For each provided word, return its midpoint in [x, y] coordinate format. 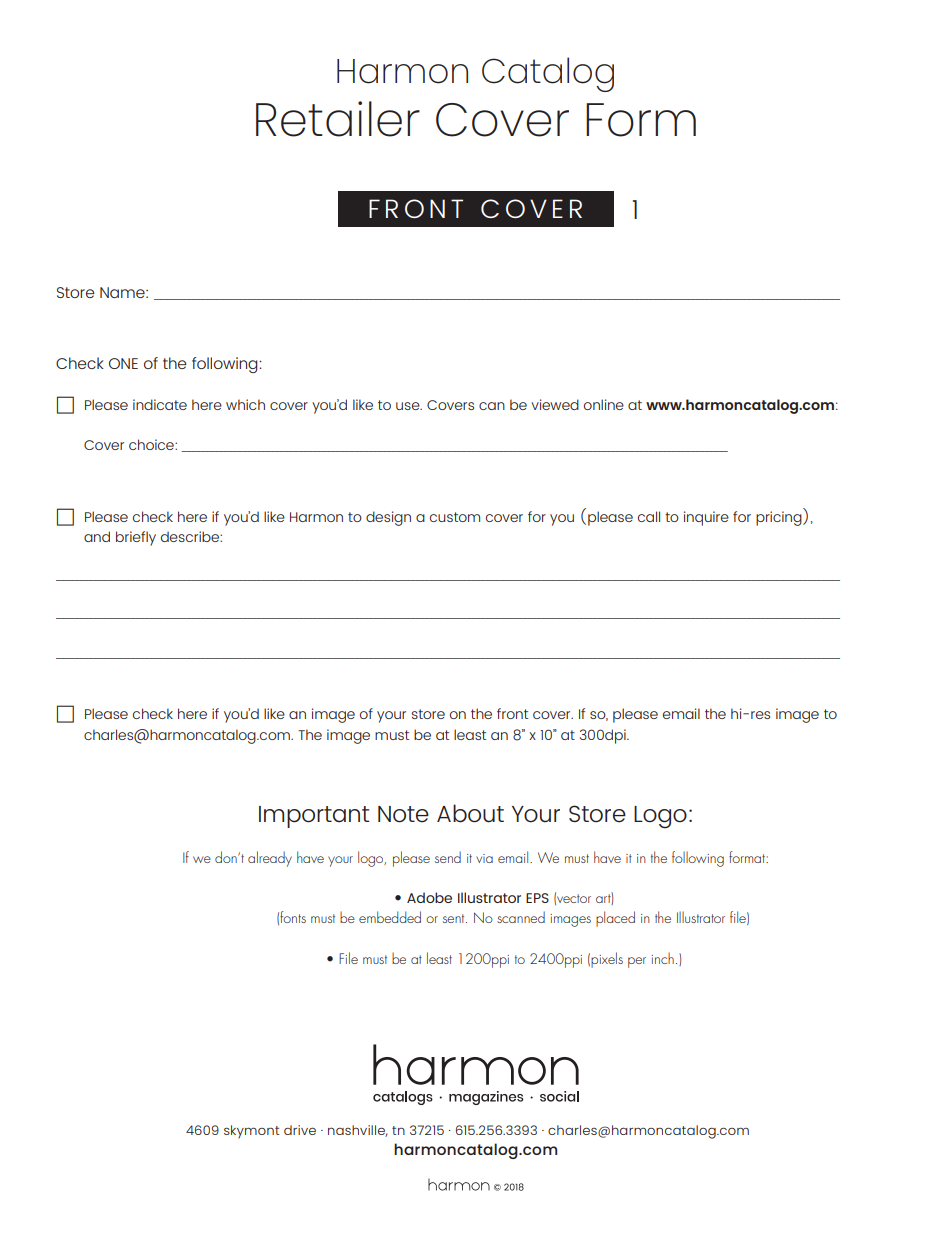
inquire [706, 518]
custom [455, 517]
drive [300, 1130]
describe [191, 536]
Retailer [338, 119]
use [409, 406]
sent [455, 918]
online [604, 404]
